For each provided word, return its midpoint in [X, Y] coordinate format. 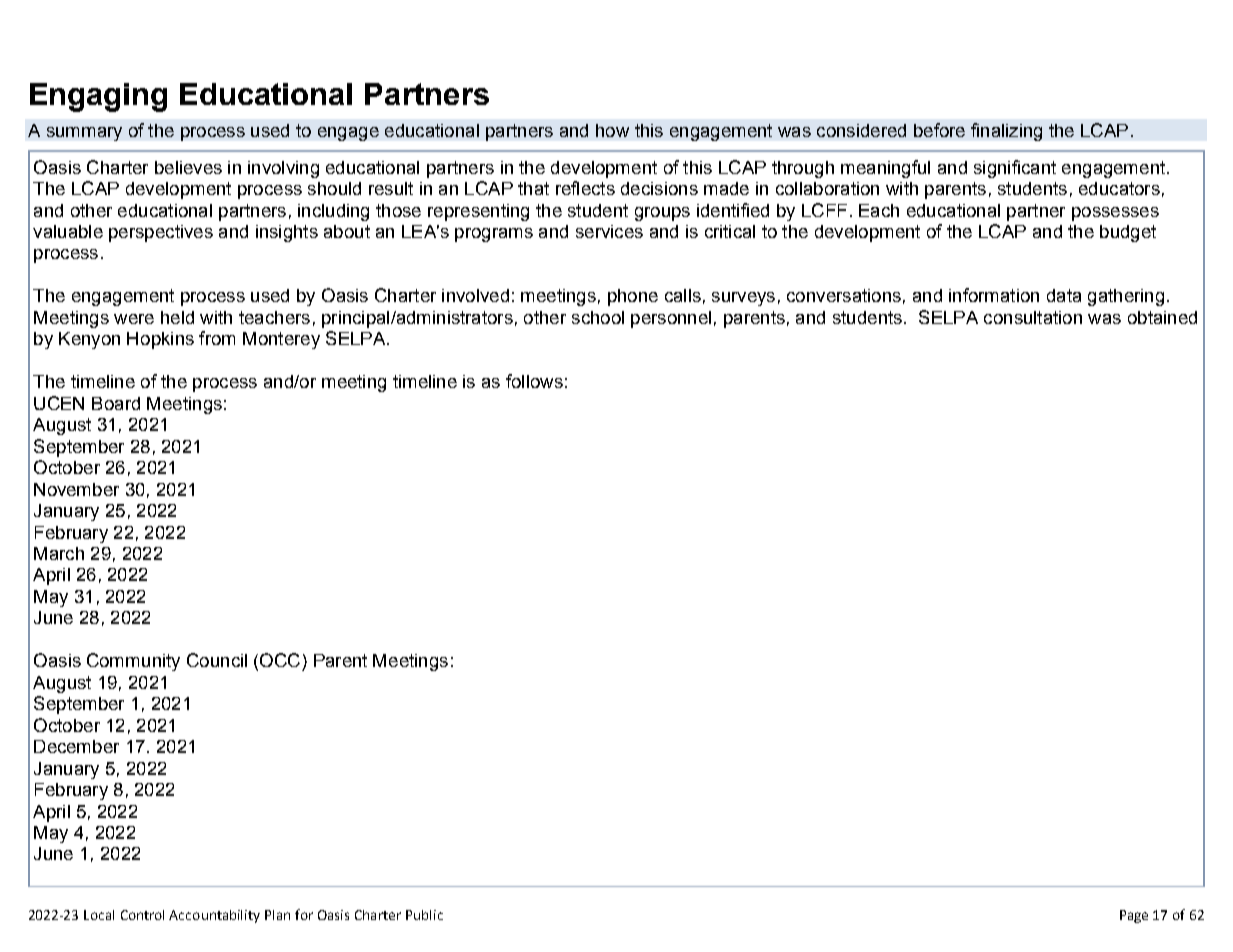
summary [84, 134]
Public [424, 915]
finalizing [1006, 132]
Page [1134, 916]
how [612, 130]
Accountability [214, 916]
